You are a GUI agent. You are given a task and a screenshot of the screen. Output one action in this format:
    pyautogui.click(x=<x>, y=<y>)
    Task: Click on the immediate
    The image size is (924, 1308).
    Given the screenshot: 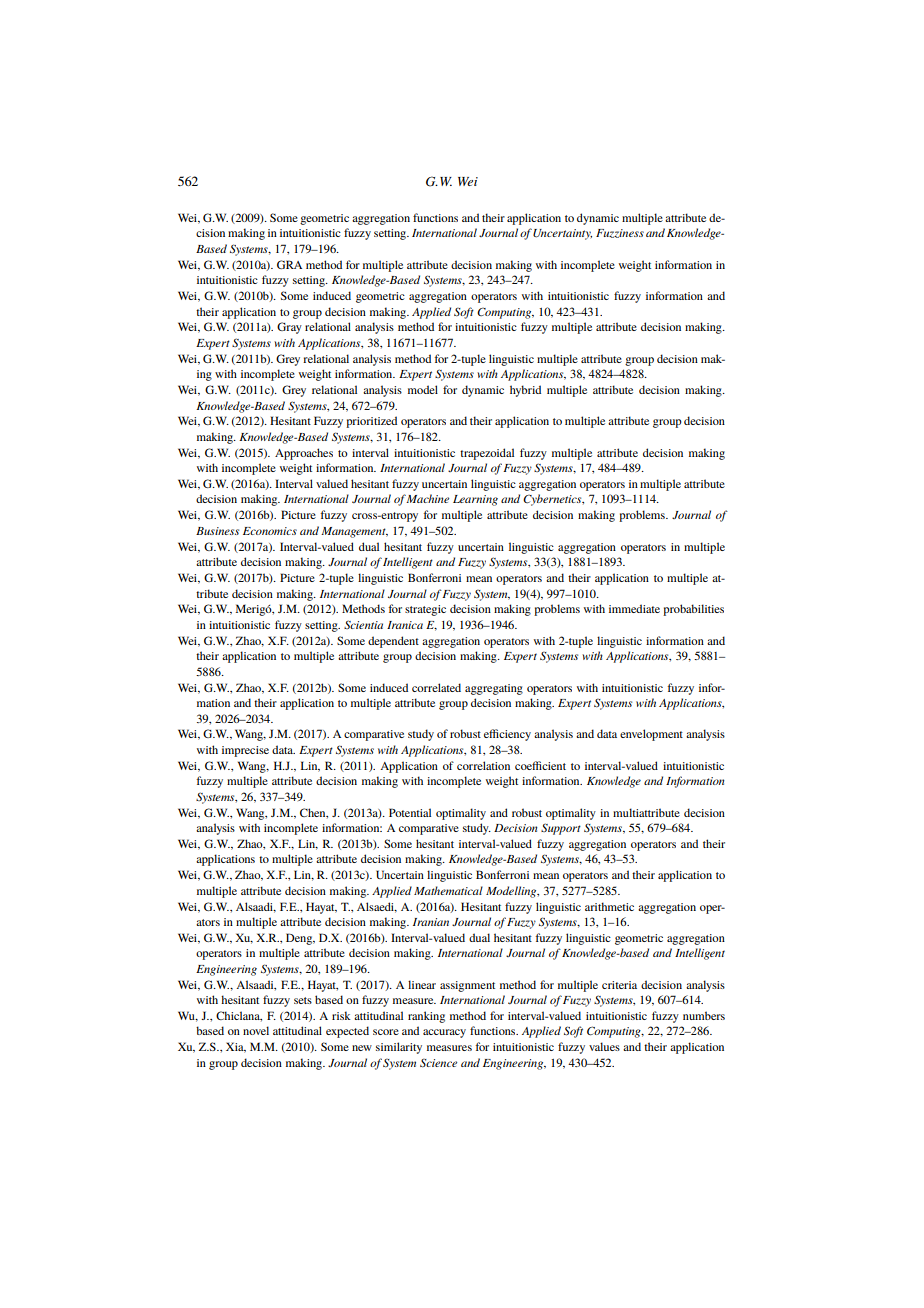 What is the action you would take?
    pyautogui.click(x=634, y=608)
